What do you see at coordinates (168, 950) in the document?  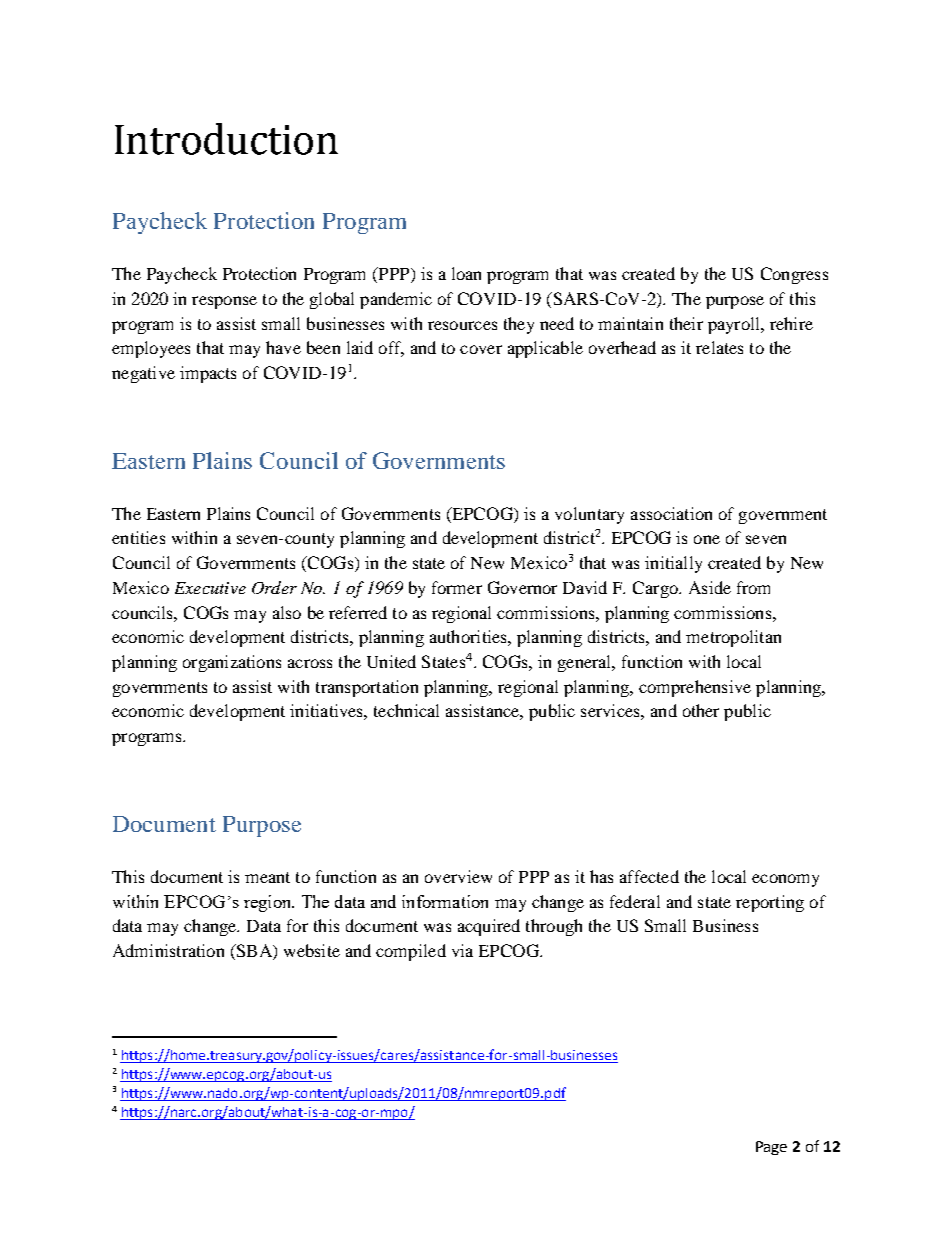 I see `Administration` at bounding box center [168, 950].
